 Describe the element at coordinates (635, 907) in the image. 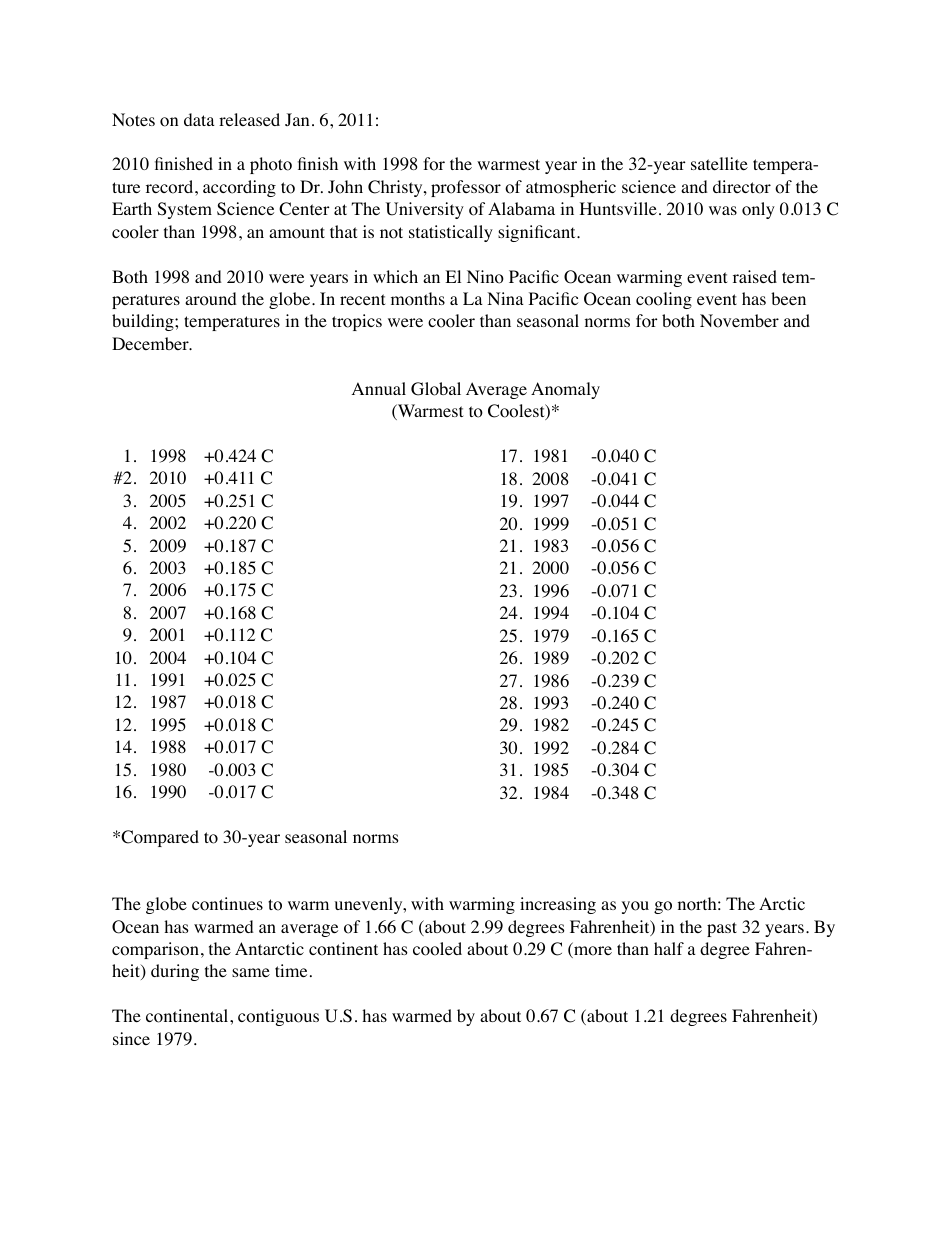

I see `you` at that location.
